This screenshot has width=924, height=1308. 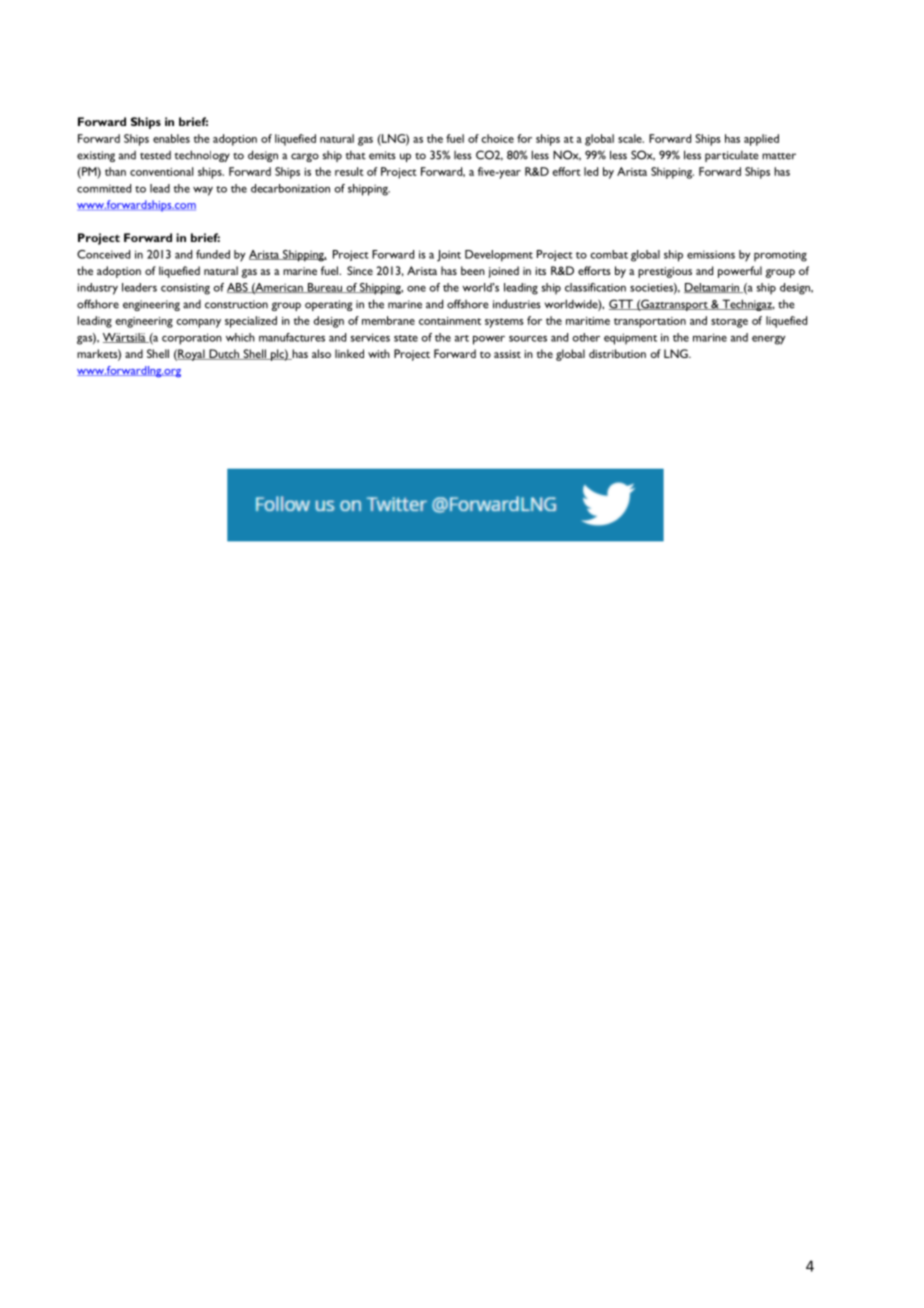 What do you see at coordinates (290, 188) in the screenshot?
I see `decarbonization` at bounding box center [290, 188].
